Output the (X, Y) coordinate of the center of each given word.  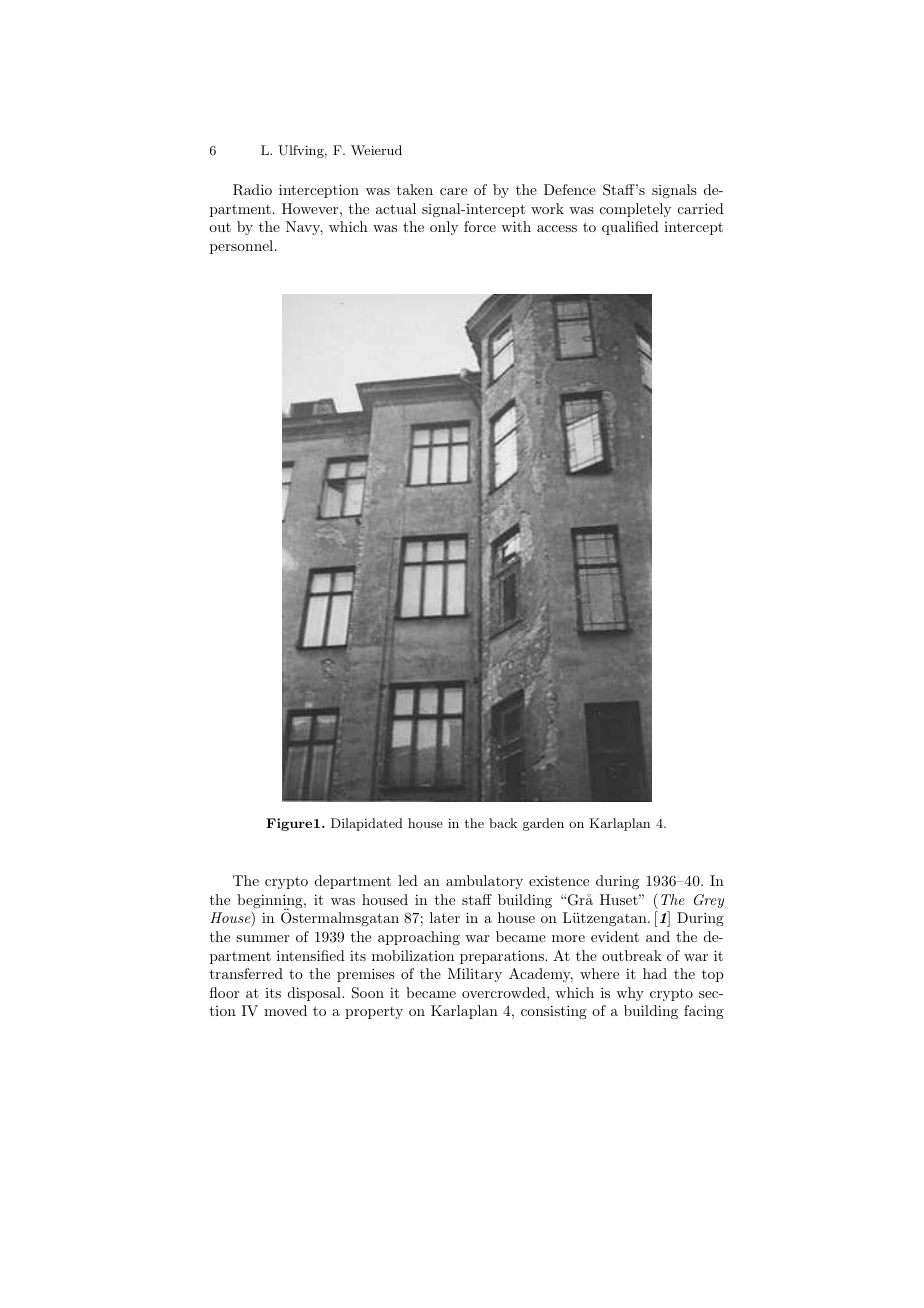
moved (285, 1010)
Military (475, 975)
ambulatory (484, 882)
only (444, 228)
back (503, 823)
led (408, 880)
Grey (709, 901)
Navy (304, 228)
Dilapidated (367, 824)
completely (635, 210)
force (480, 226)
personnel (243, 247)
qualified (630, 228)
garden (543, 824)
